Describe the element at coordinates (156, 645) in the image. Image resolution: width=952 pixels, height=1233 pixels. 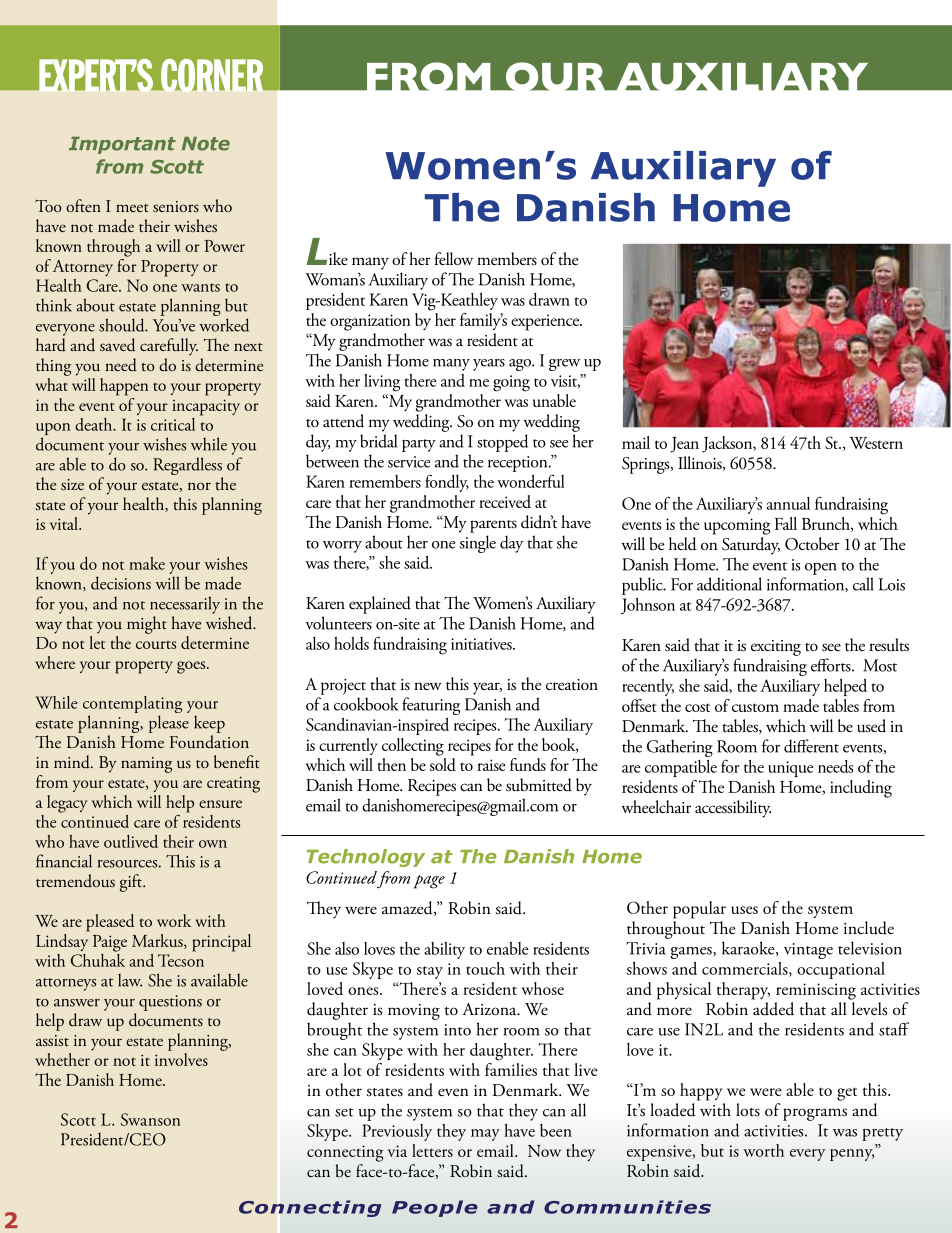
I see `courts` at that location.
